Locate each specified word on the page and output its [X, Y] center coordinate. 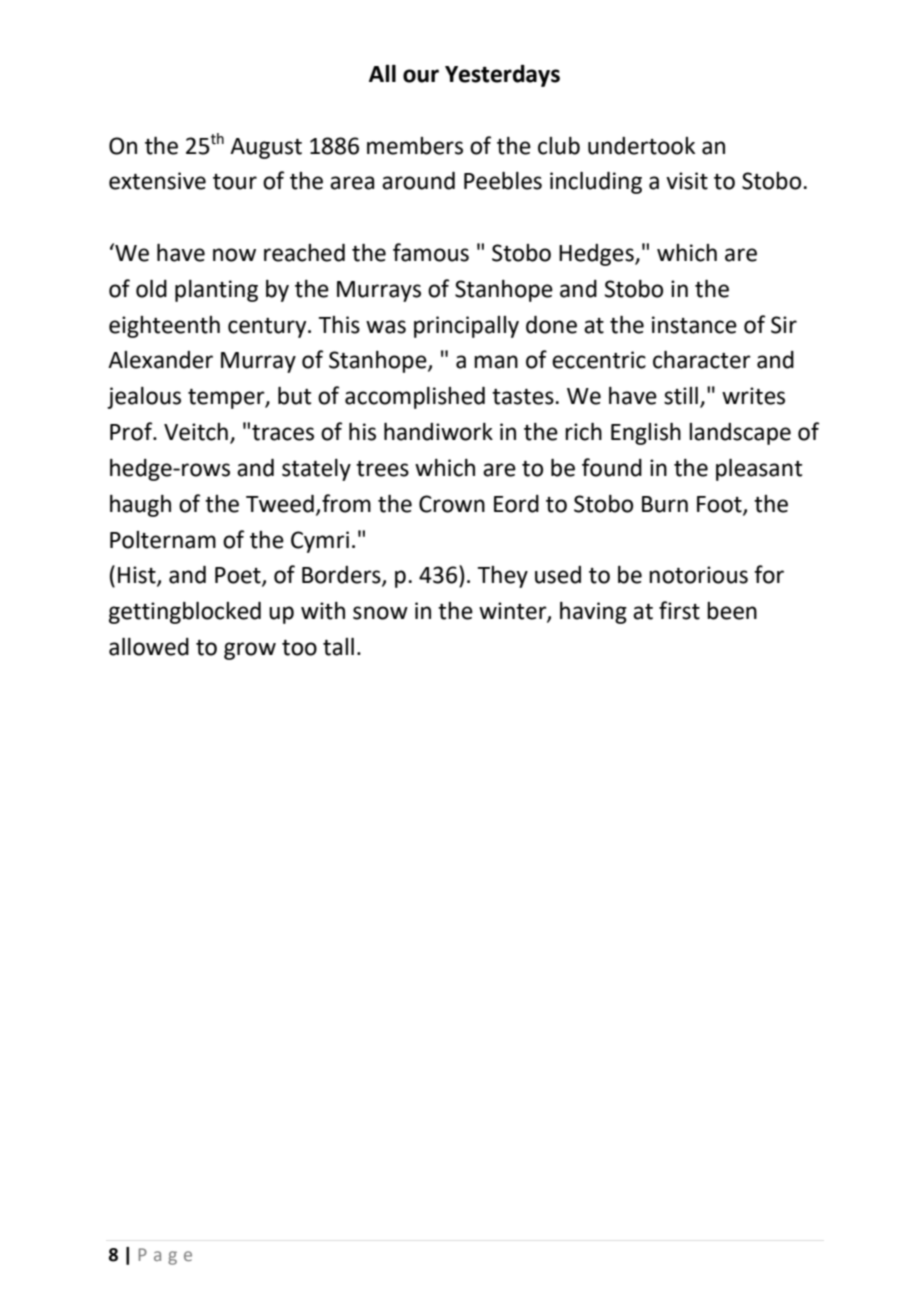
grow [250, 651]
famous [431, 252]
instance [694, 325]
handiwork [438, 432]
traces [283, 433]
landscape [740, 434]
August [266, 148]
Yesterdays [502, 75]
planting [216, 291]
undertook [641, 146]
